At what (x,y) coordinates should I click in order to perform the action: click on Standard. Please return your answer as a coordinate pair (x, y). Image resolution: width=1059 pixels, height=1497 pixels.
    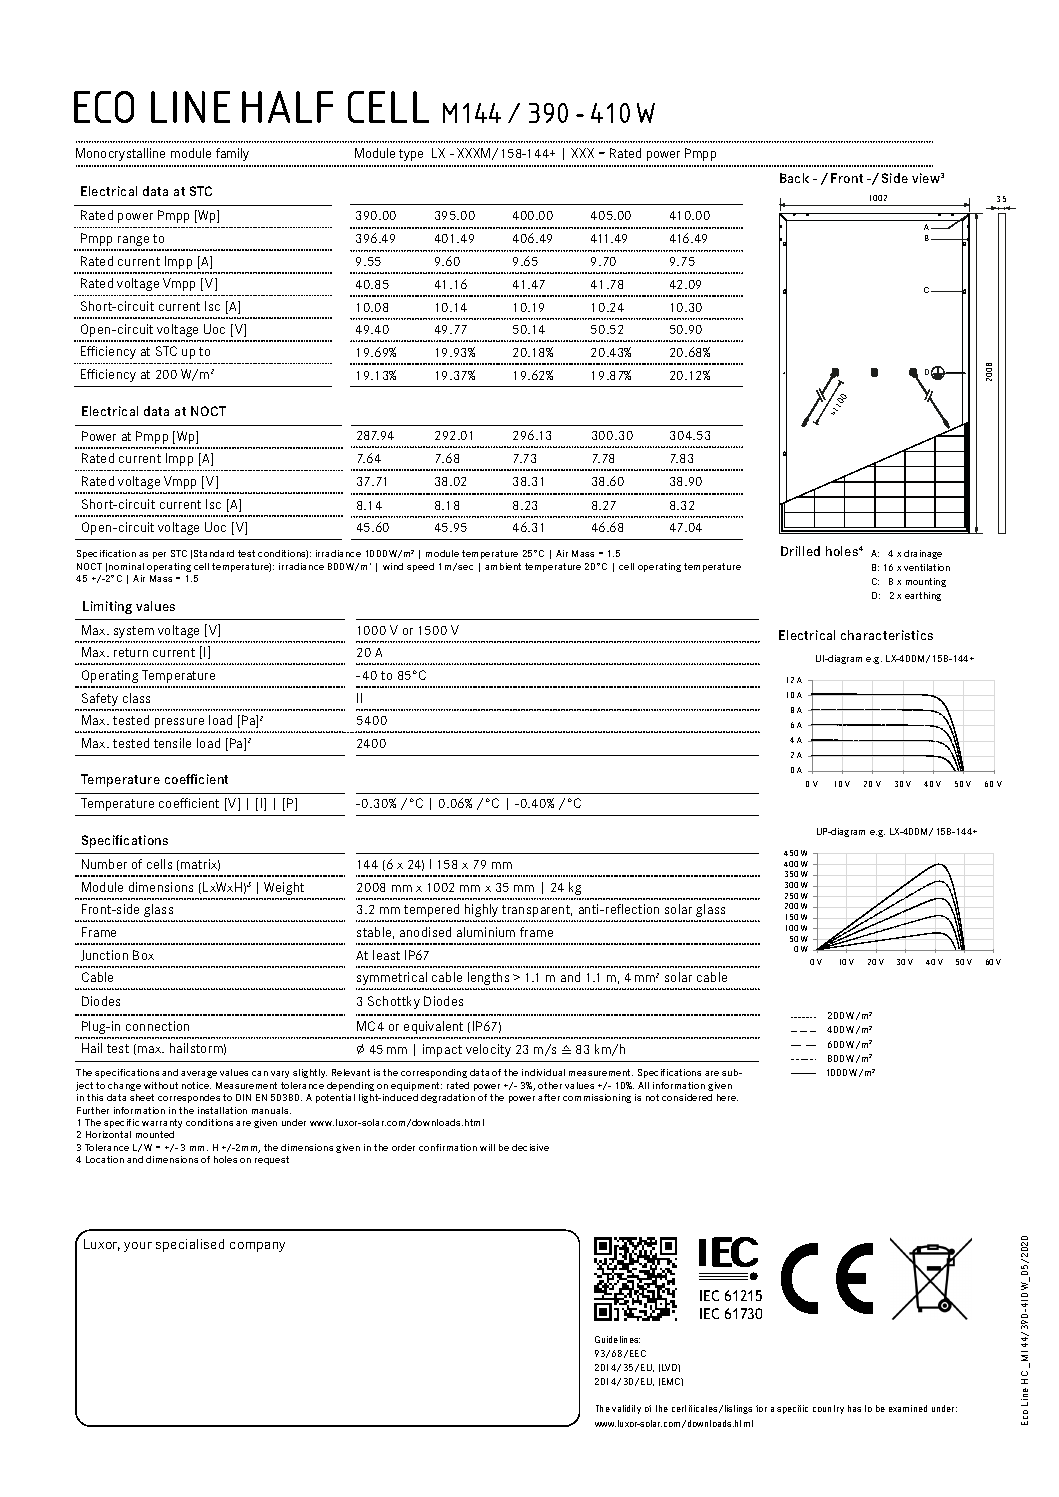
    Looking at the image, I should click on (214, 553).
